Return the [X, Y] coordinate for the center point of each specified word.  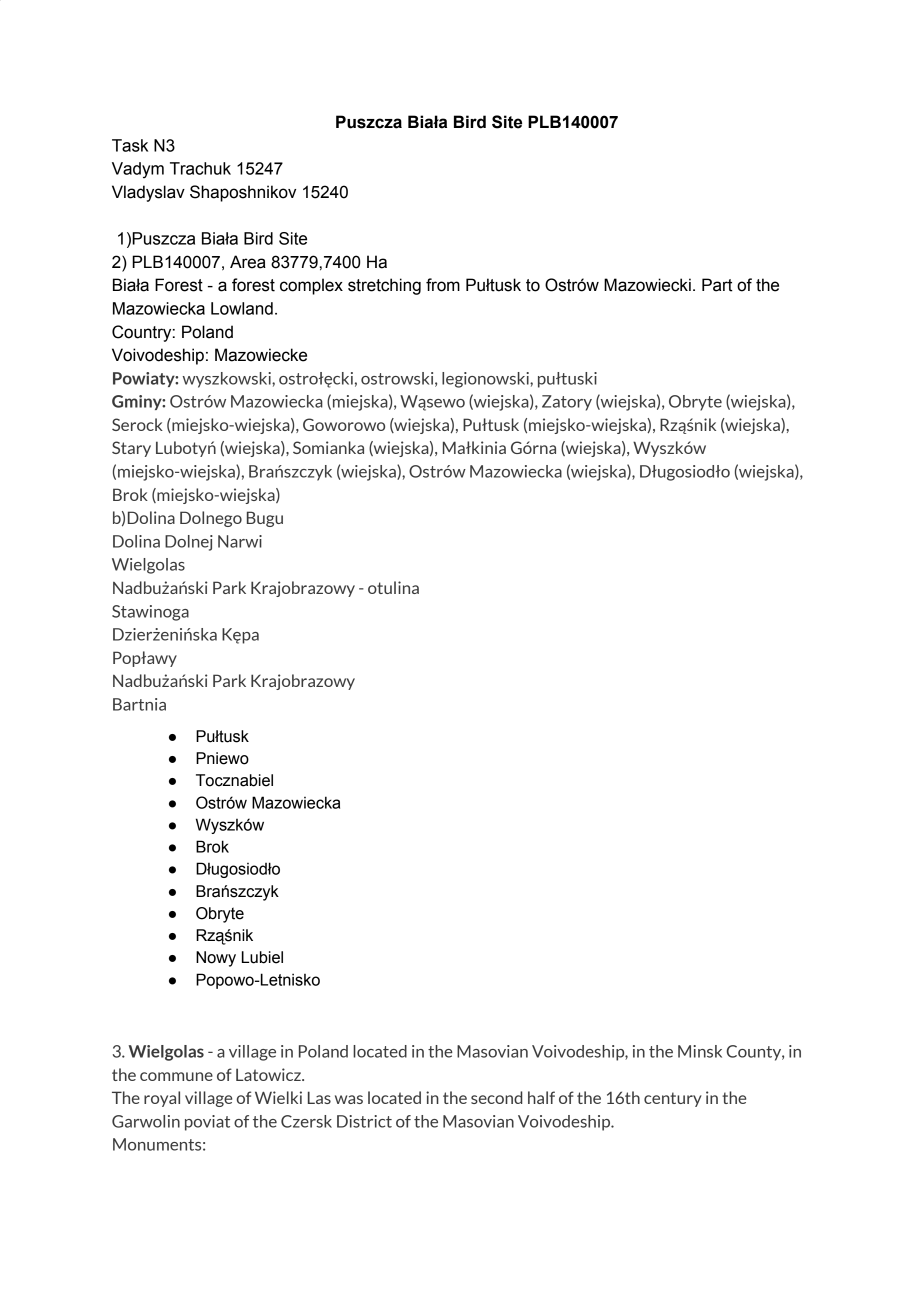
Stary [131, 449]
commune [176, 1076]
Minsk [700, 1051]
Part [717, 285]
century [673, 1099]
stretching [384, 286]
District [364, 1121]
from [443, 285]
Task [130, 145]
